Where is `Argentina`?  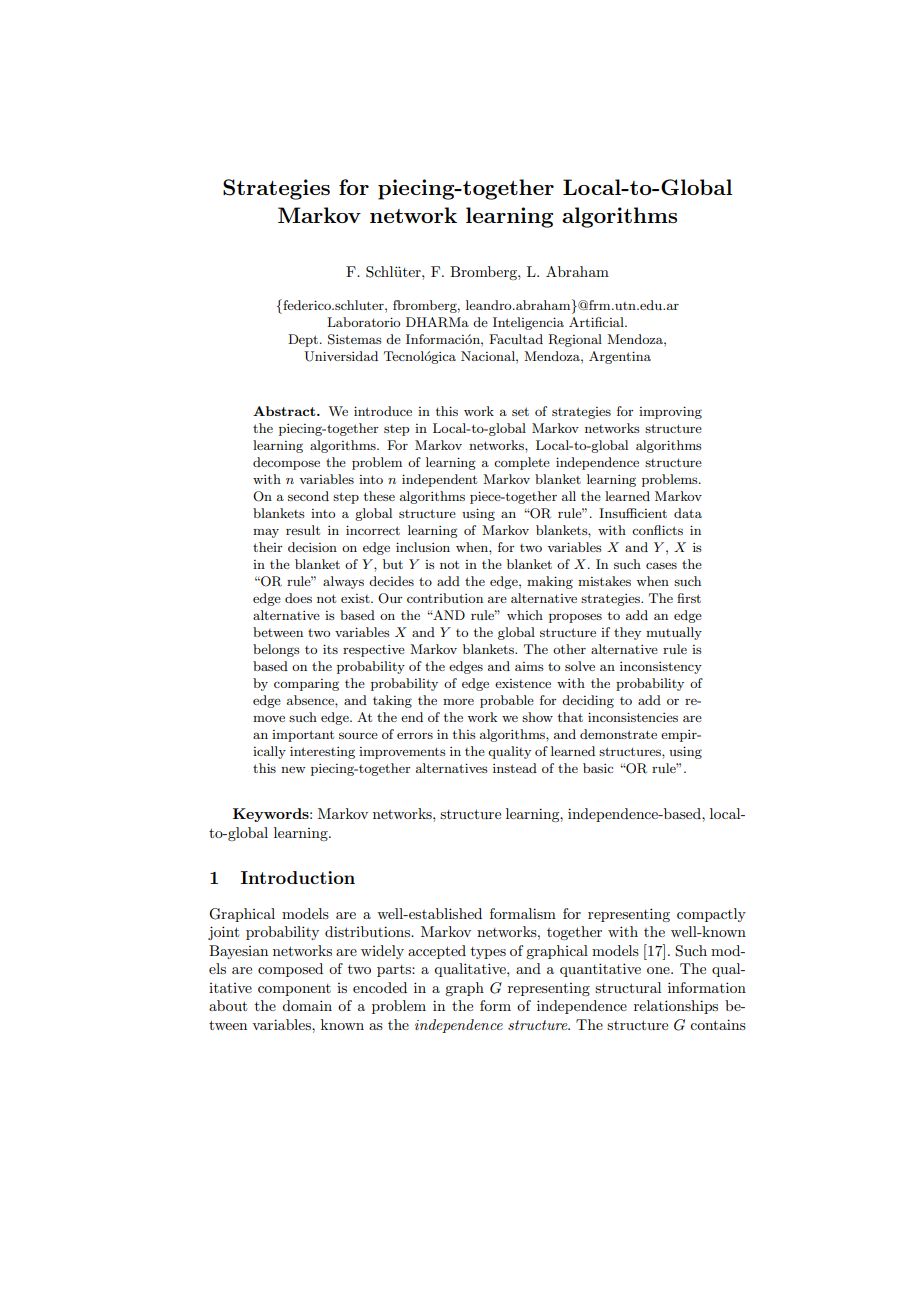
Argentina is located at coordinates (620, 357).
